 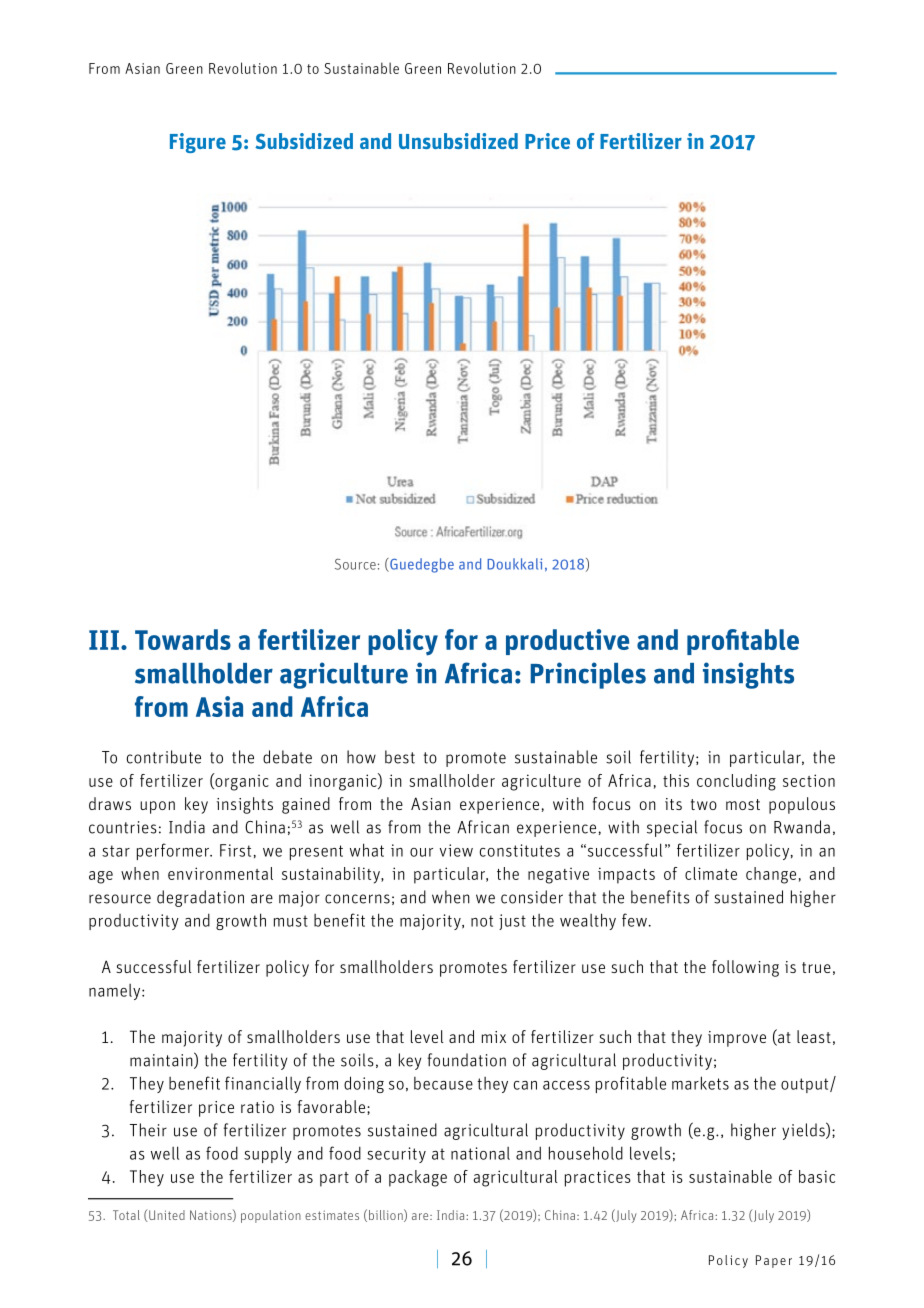 I want to click on United, so click(x=167, y=1215).
